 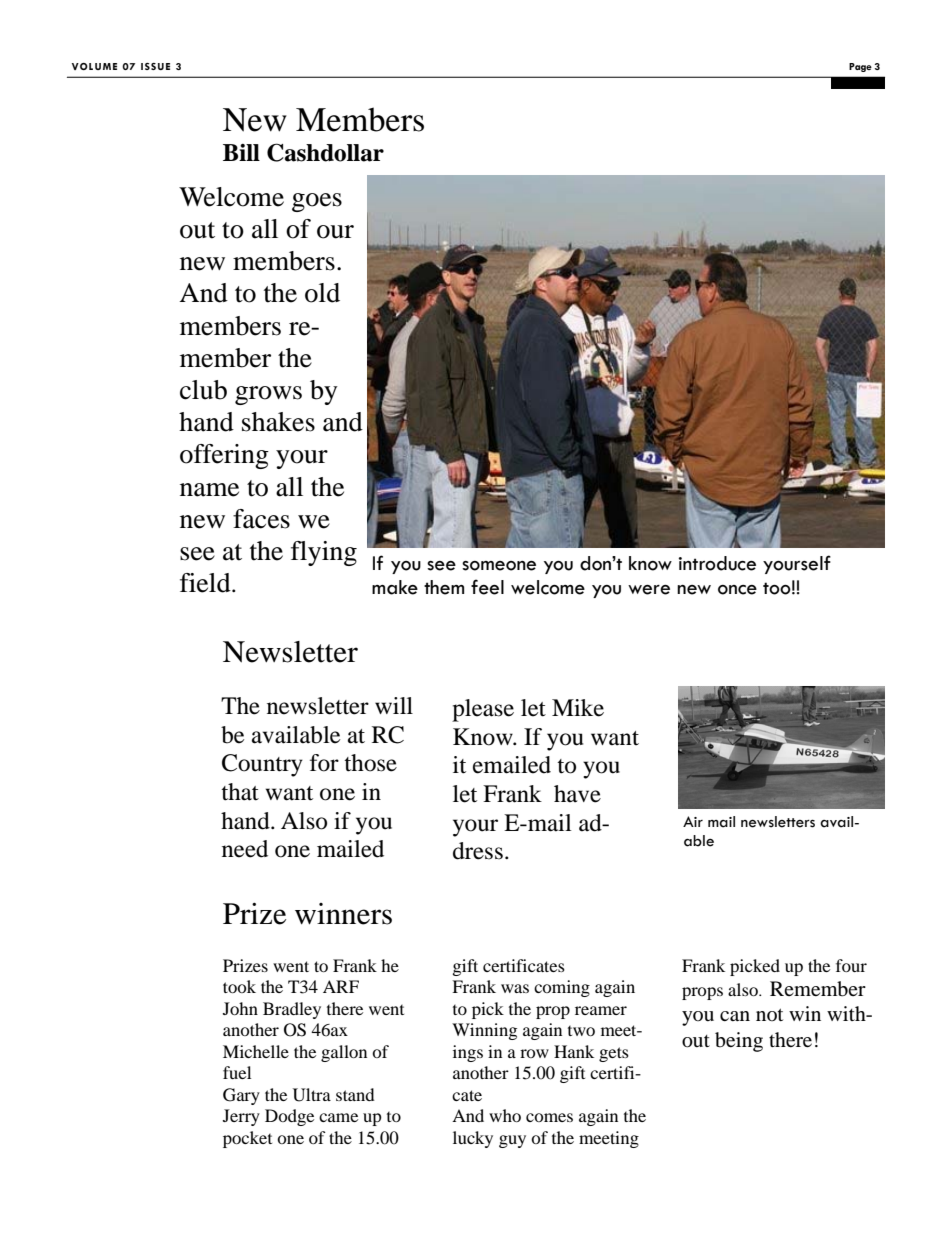 I want to click on can, so click(x=735, y=1016).
